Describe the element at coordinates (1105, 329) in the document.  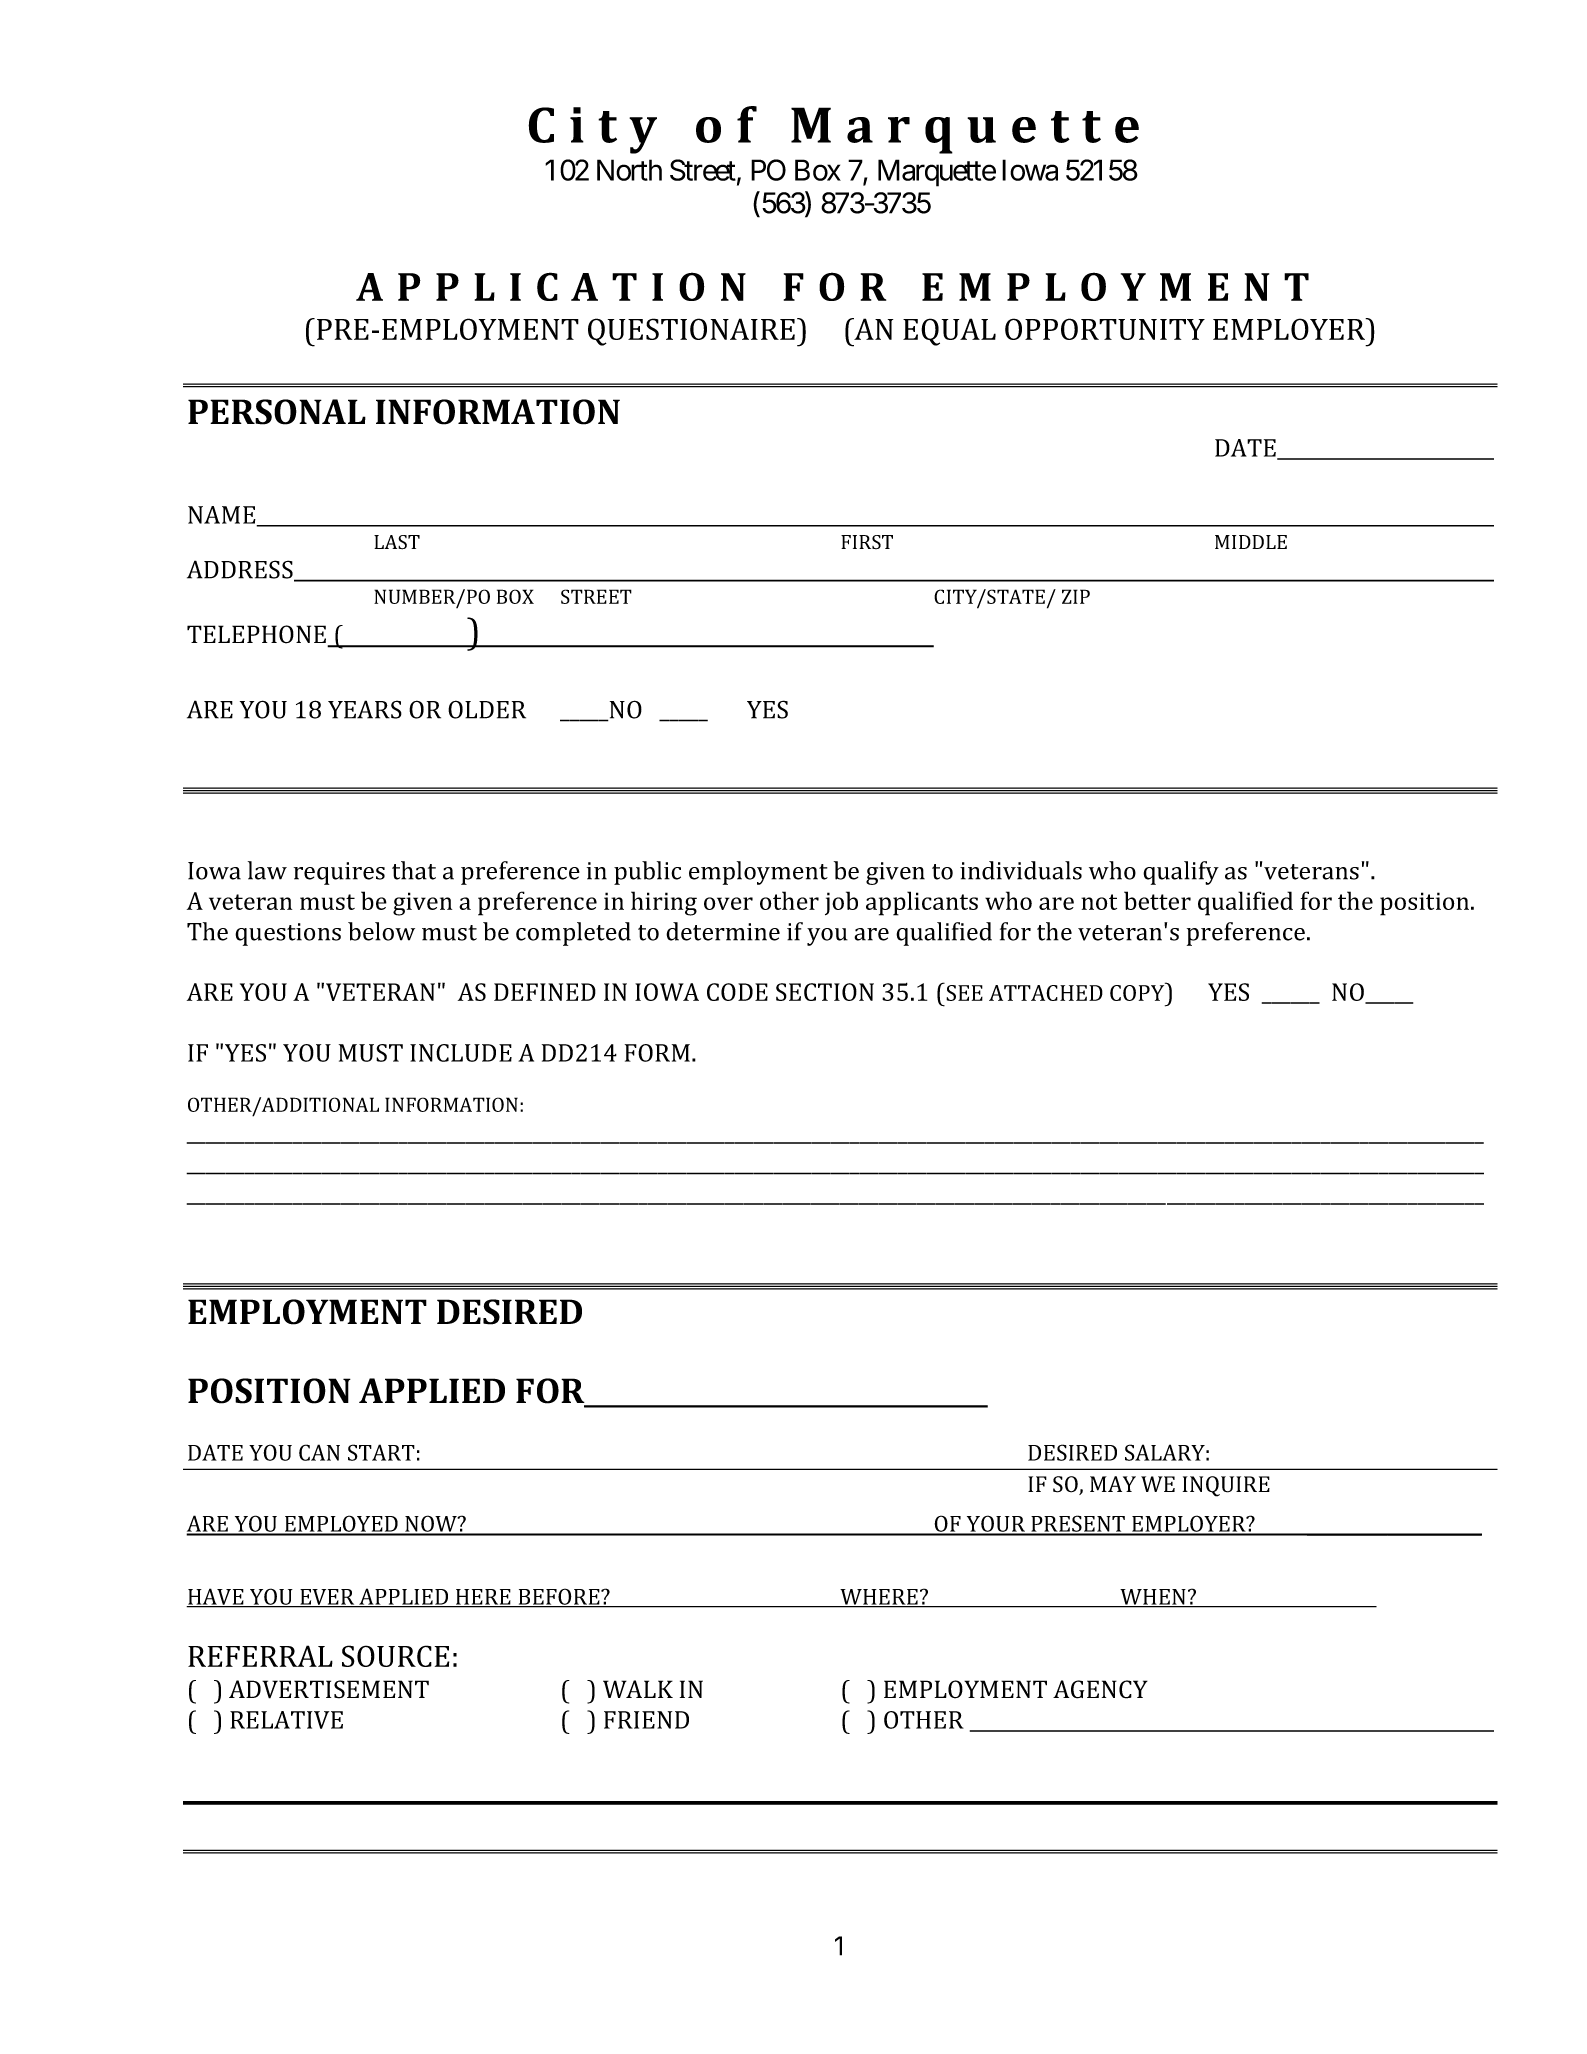
I see `OPPORTUNITY` at that location.
